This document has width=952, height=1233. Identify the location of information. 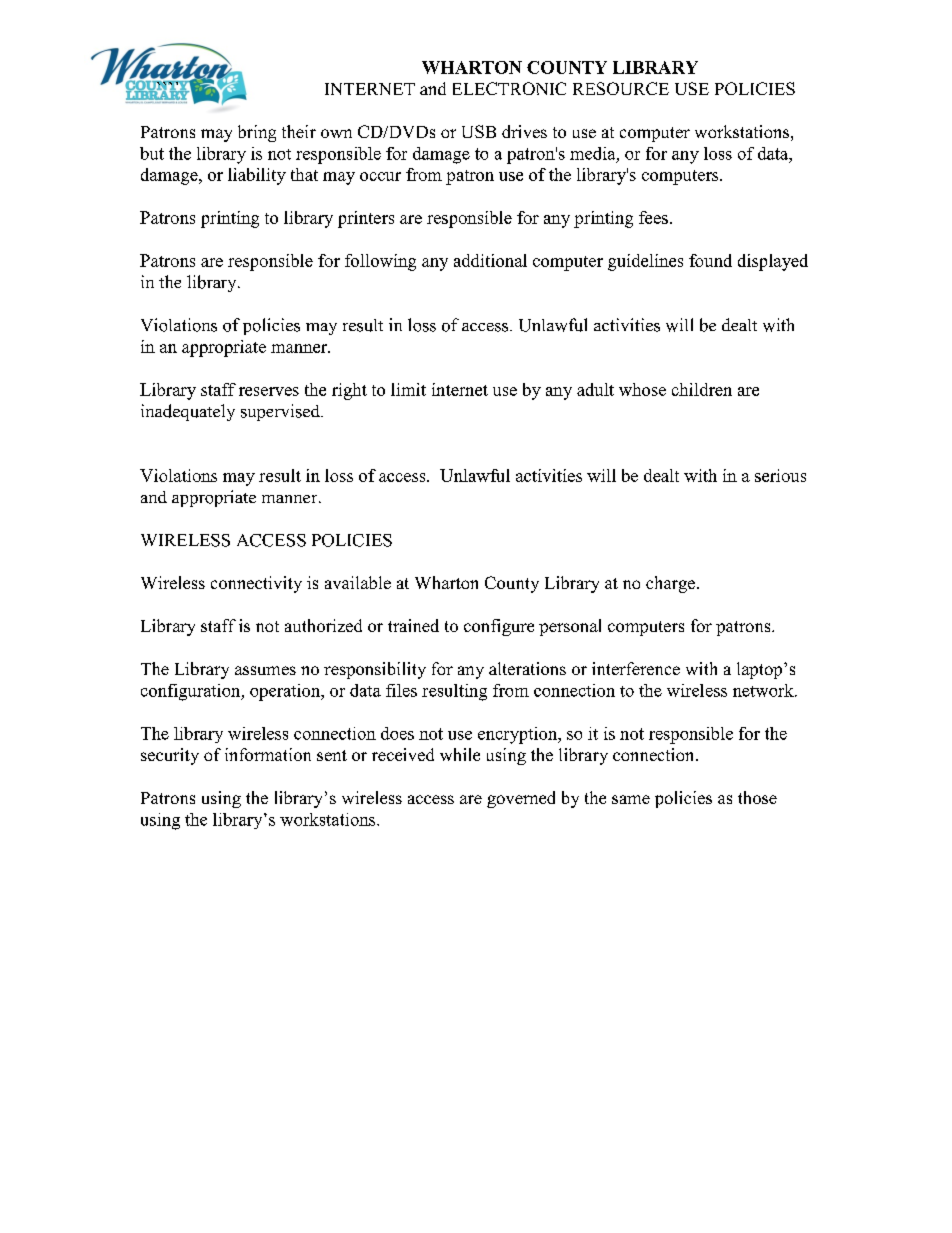
(268, 754).
